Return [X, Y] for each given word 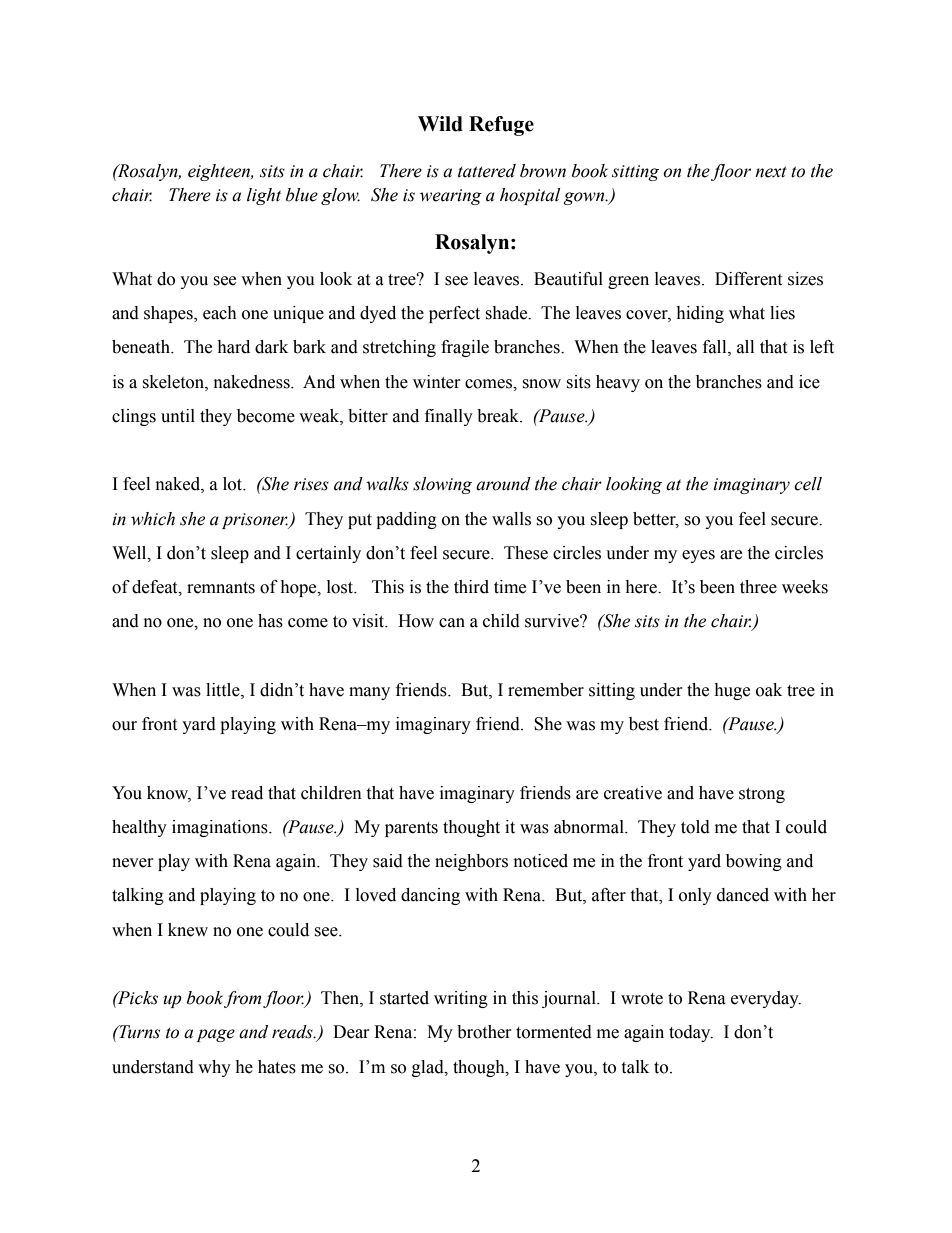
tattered [487, 171]
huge [732, 691]
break [499, 416]
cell [808, 484]
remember [546, 690]
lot [234, 484]
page [215, 1035]
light [264, 196]
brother [484, 1032]
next [771, 172]
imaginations [221, 828]
